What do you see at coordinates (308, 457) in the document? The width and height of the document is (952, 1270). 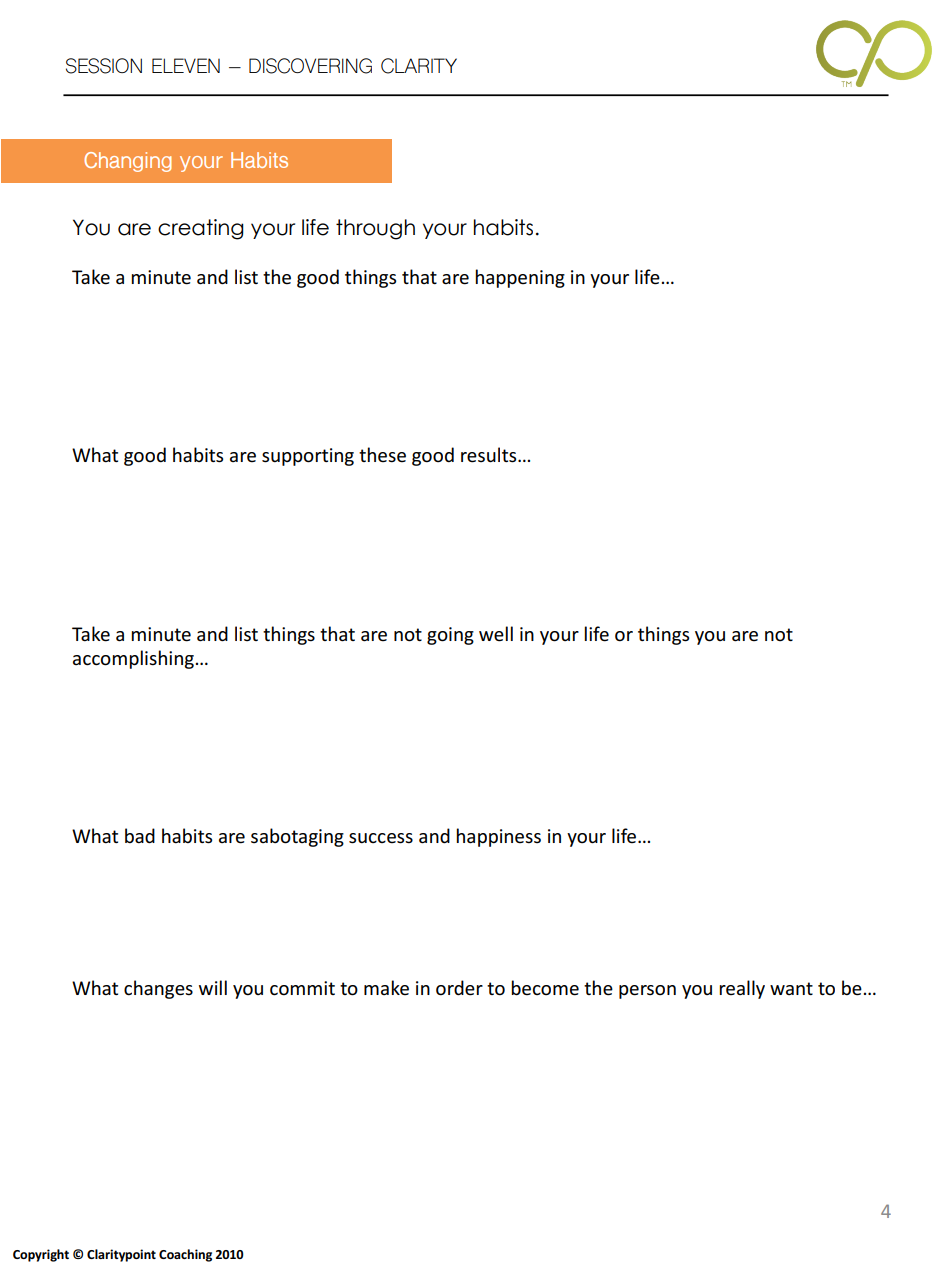 I see `supporting` at bounding box center [308, 457].
